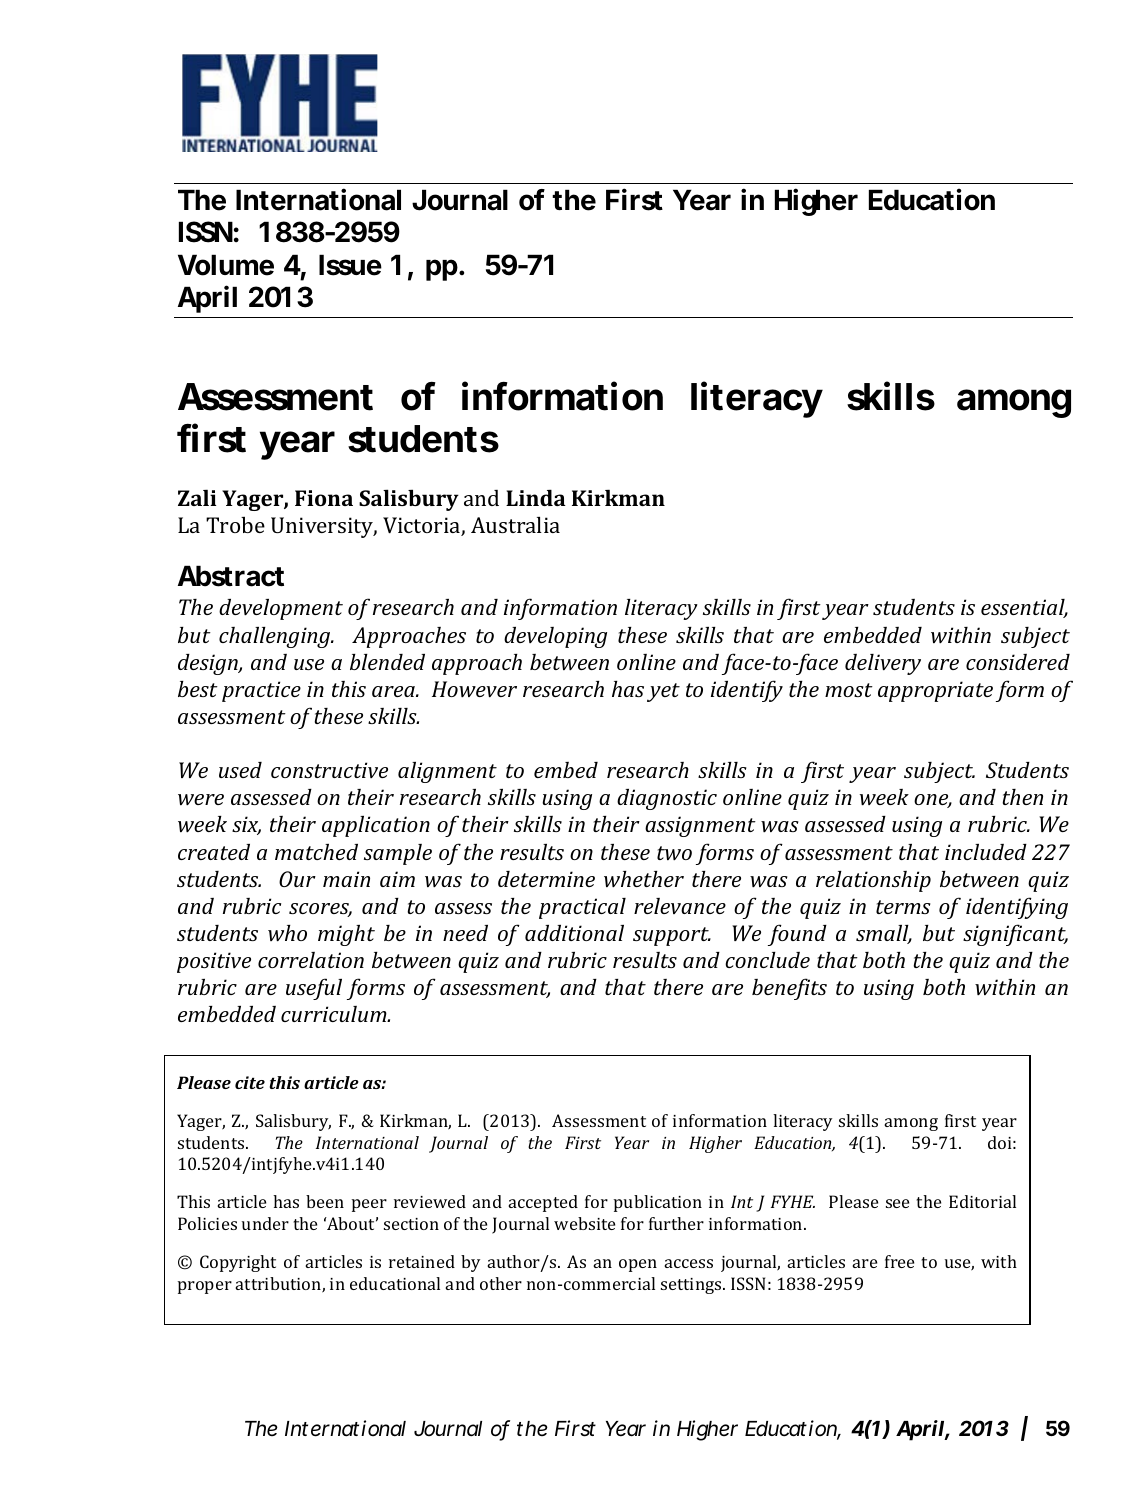 The width and height of the screenshot is (1148, 1508). Describe the element at coordinates (883, 664) in the screenshot. I see `delivery` at that location.
